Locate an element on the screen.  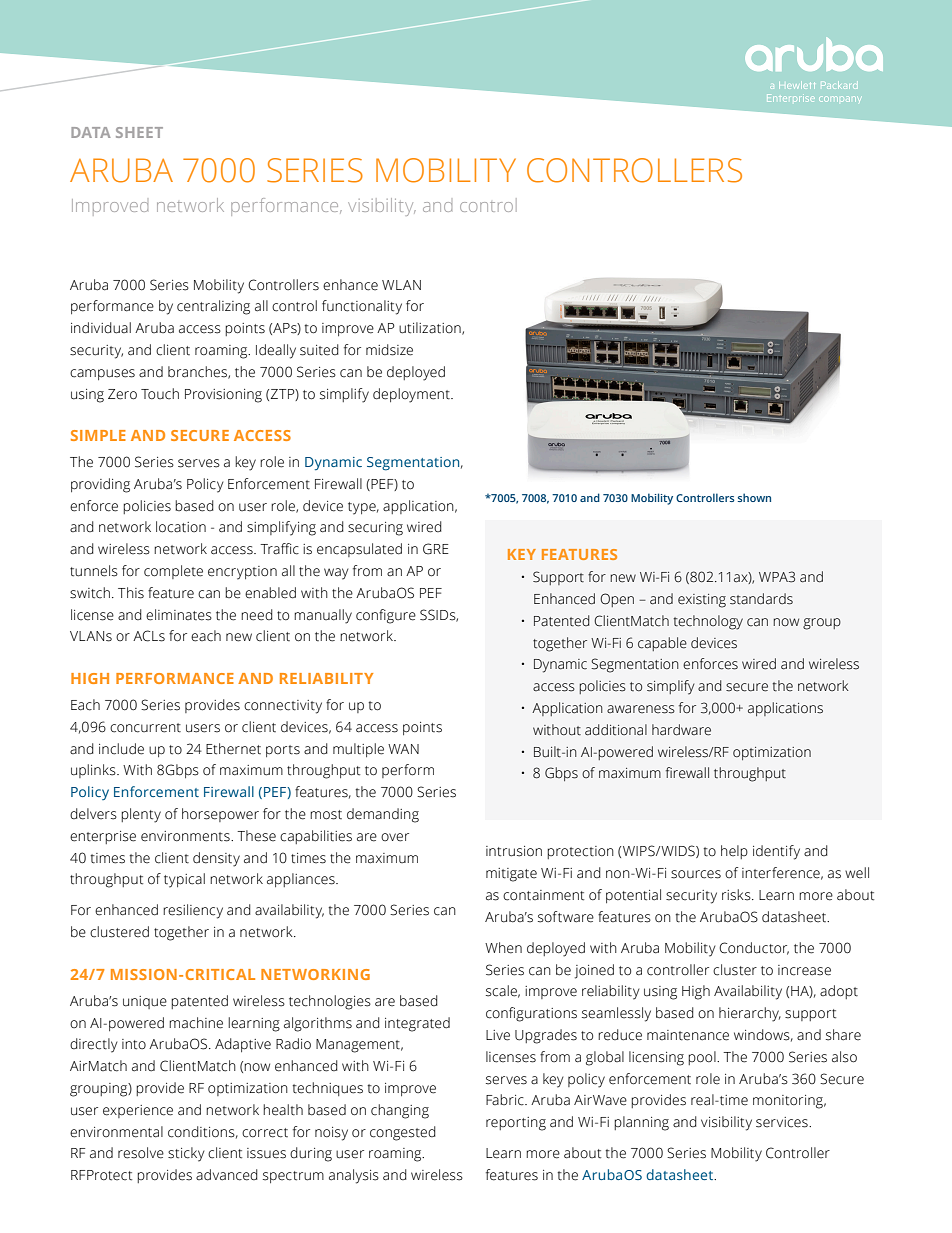
standards is located at coordinates (761, 599).
